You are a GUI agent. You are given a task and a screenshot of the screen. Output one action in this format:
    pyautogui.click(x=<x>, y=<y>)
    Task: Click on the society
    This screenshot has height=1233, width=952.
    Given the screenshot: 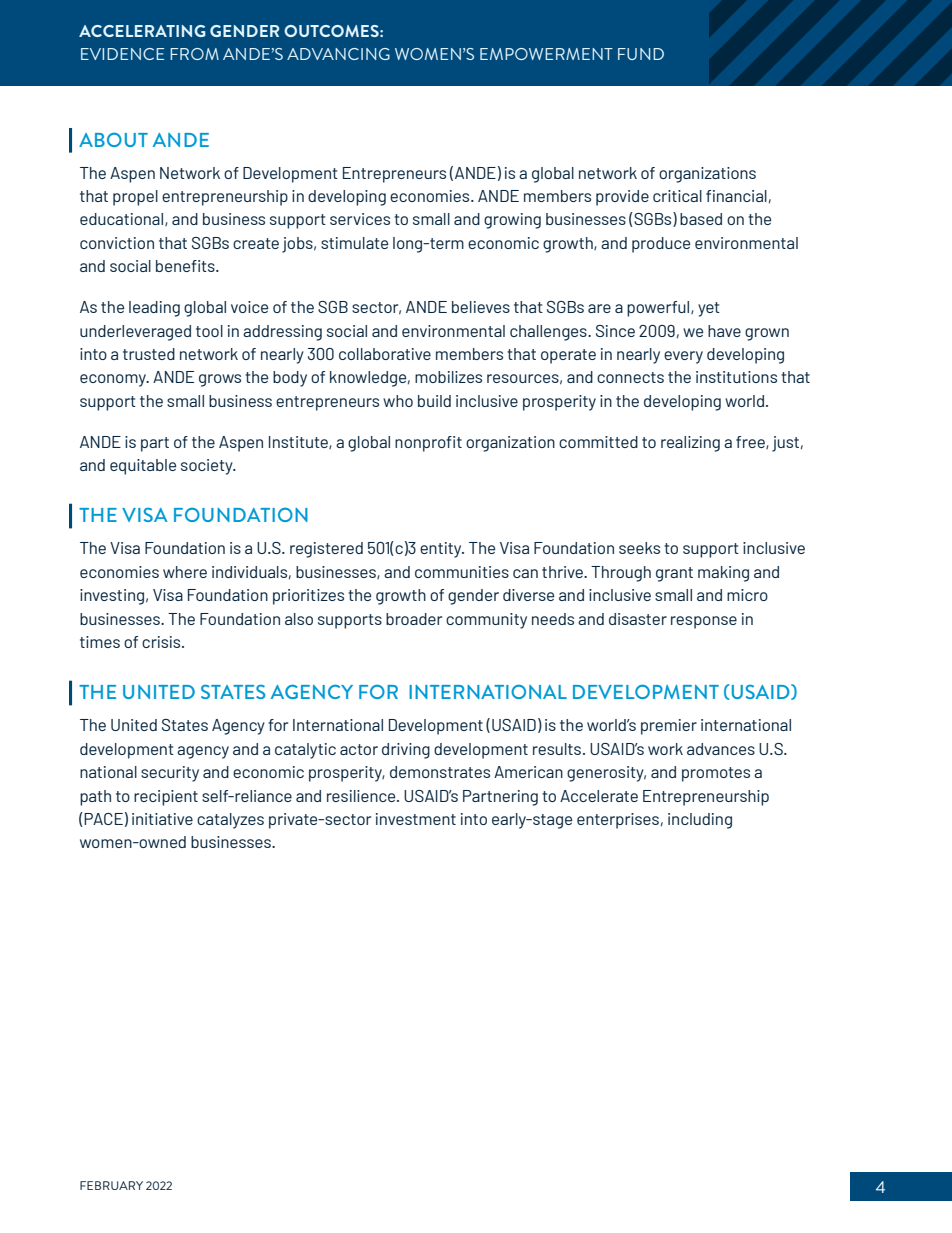 What is the action you would take?
    pyautogui.click(x=208, y=467)
